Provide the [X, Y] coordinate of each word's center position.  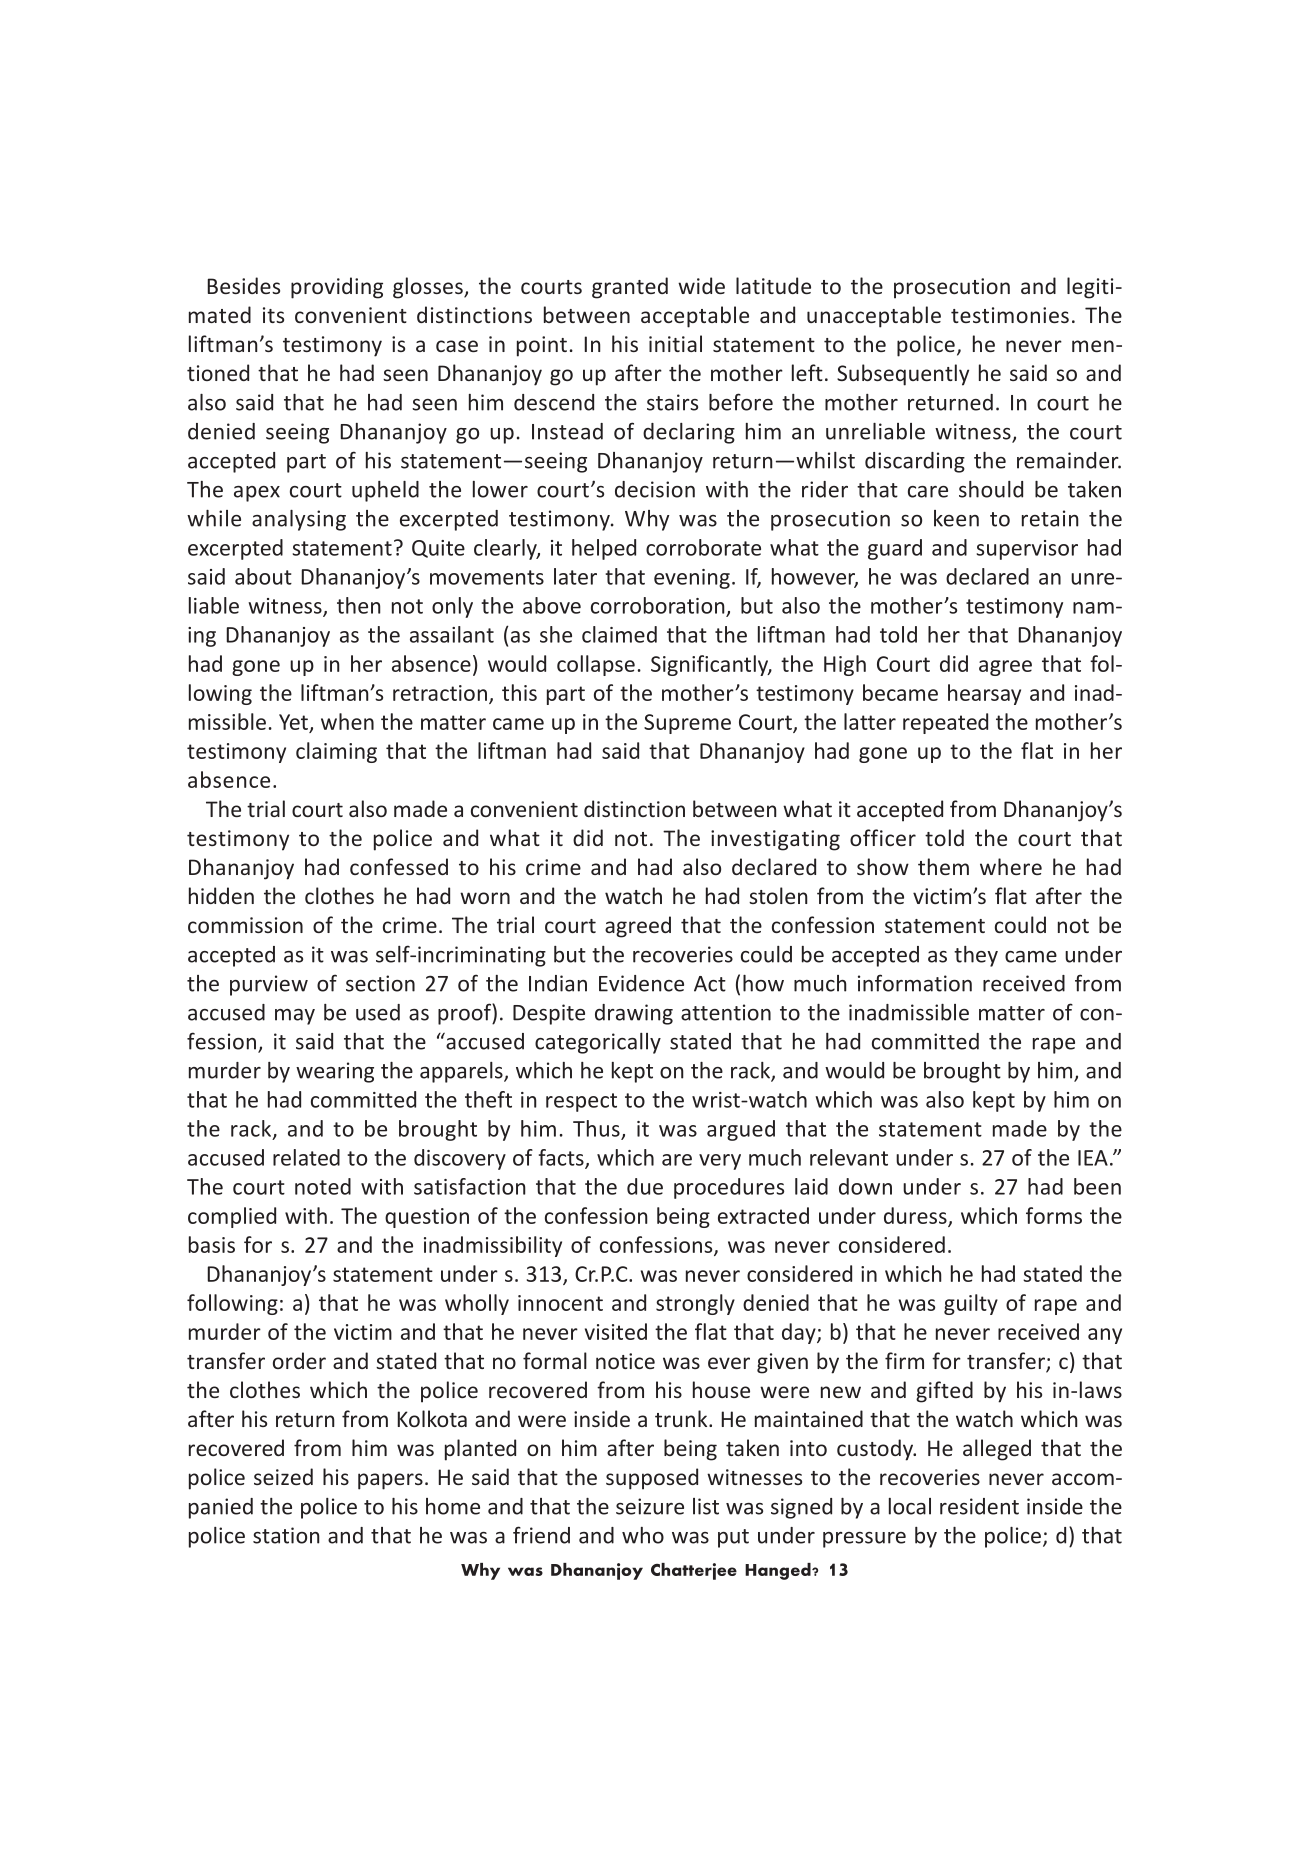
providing [337, 288]
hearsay [984, 694]
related [306, 1157]
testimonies [1010, 315]
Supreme [687, 724]
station [286, 1535]
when [347, 721]
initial [675, 343]
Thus [596, 1128]
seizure [650, 1506]
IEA [1093, 1158]
